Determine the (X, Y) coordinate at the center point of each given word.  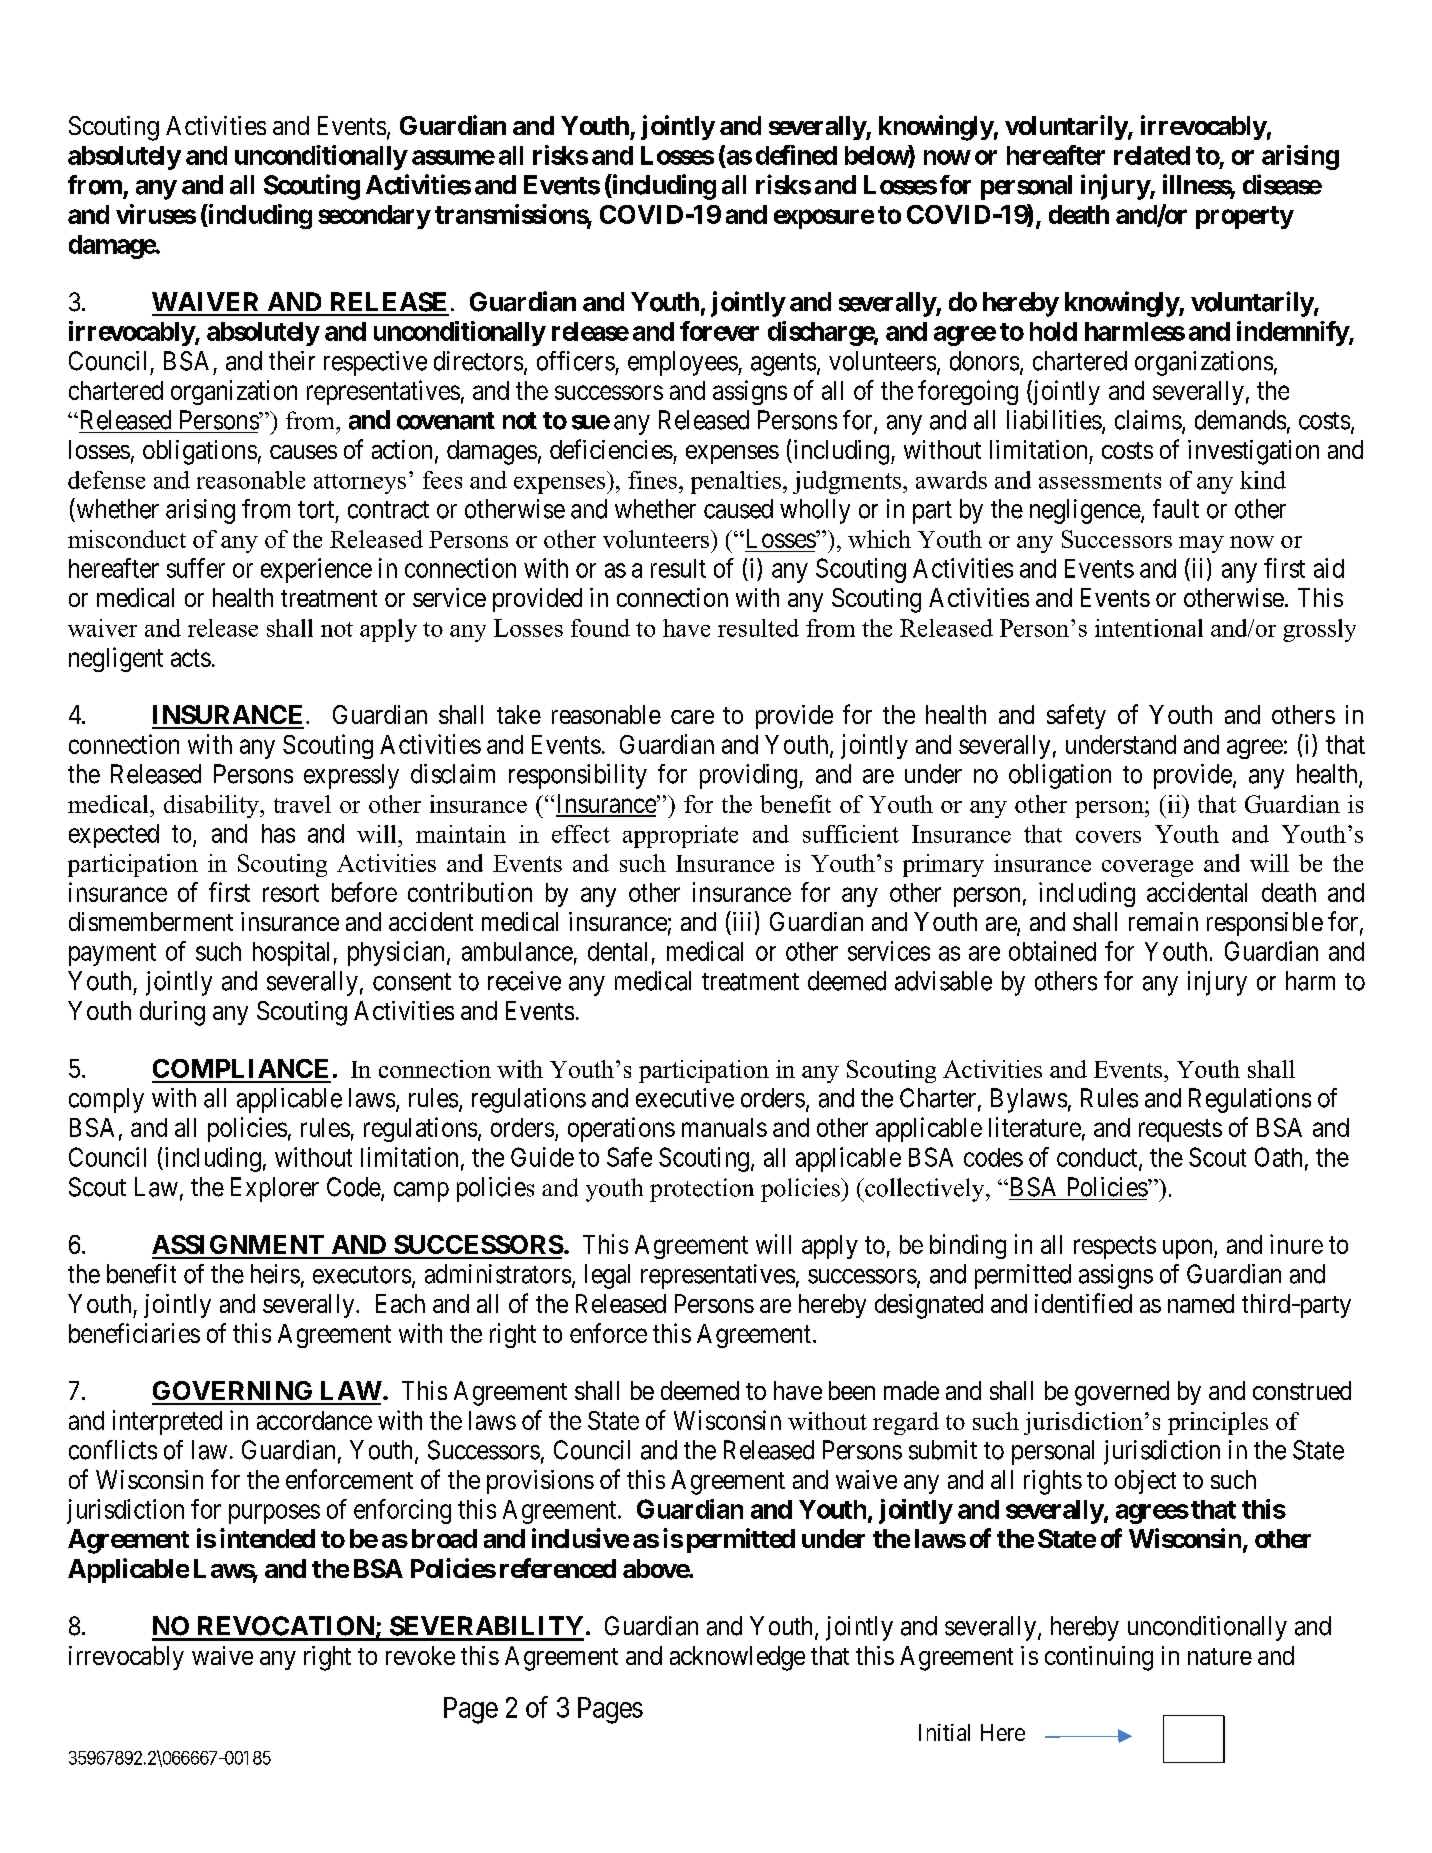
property (1245, 217)
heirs (275, 1274)
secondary (374, 217)
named (1201, 1303)
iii (740, 921)
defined (796, 155)
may (1201, 544)
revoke (420, 1655)
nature (1220, 1656)
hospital (291, 953)
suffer (196, 568)
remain (1163, 921)
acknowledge (737, 1658)
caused (738, 509)
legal (607, 1276)
